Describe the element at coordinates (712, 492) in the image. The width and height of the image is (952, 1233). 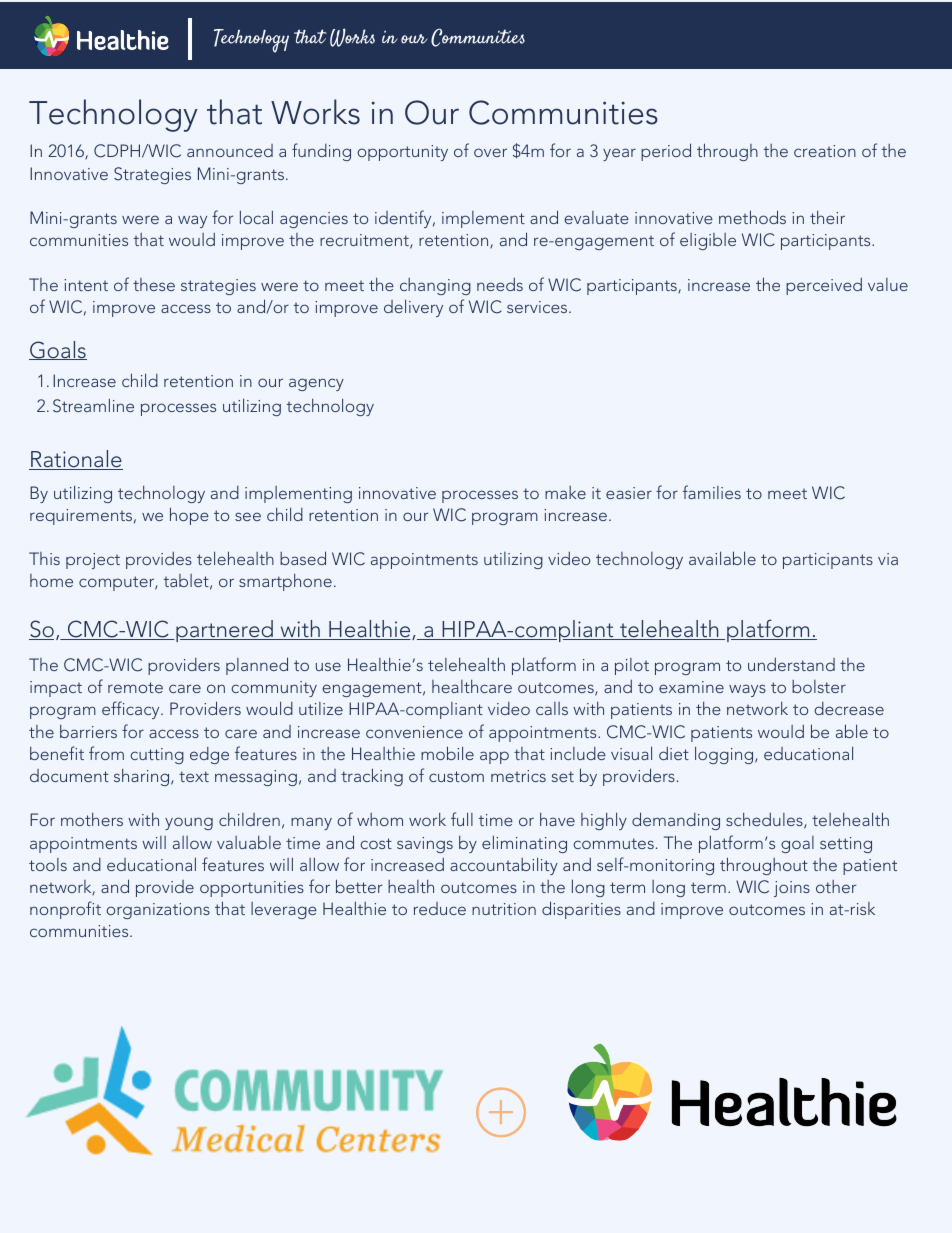
I see `families` at that location.
